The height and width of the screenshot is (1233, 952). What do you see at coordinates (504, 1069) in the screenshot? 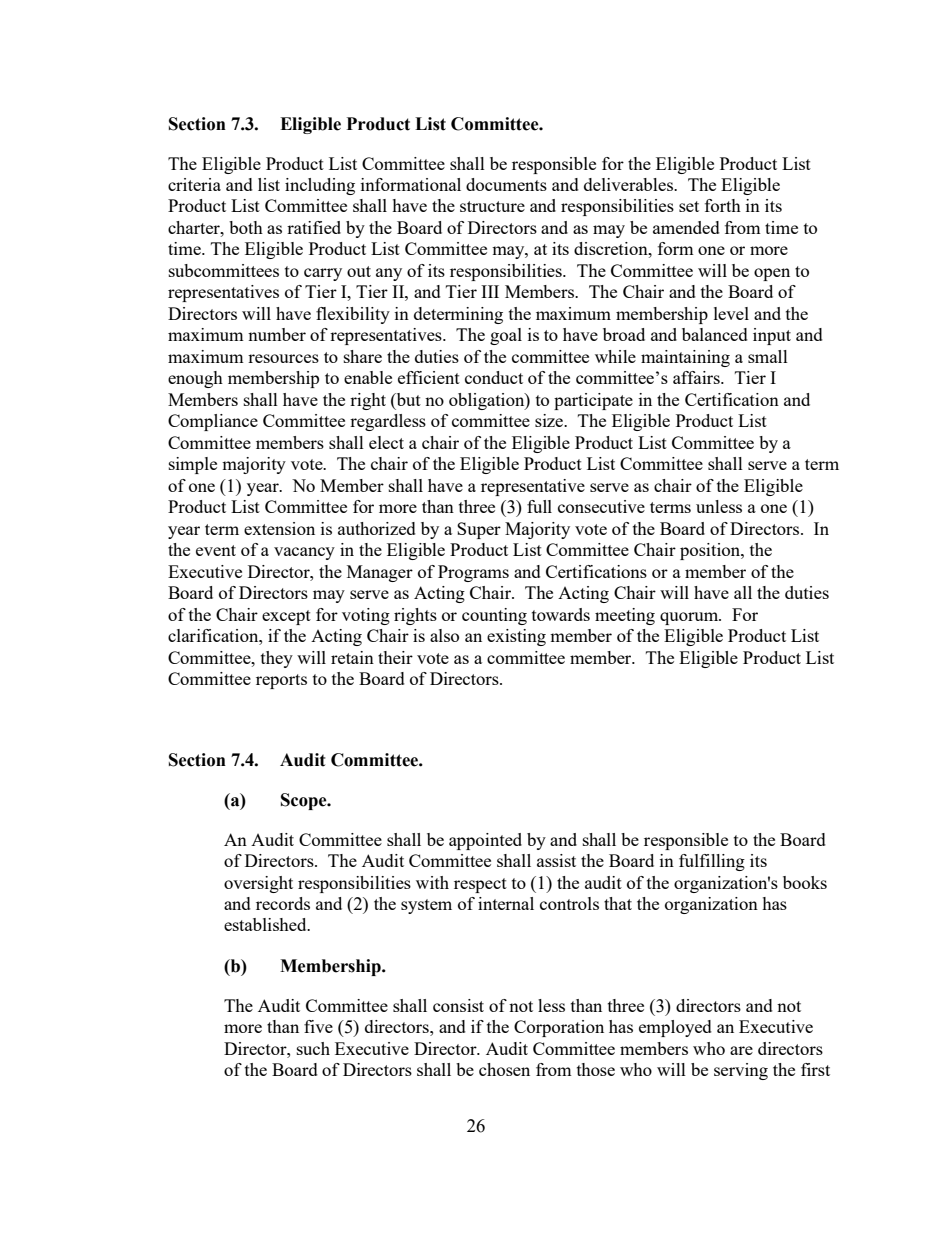
I see `chosen` at bounding box center [504, 1069].
